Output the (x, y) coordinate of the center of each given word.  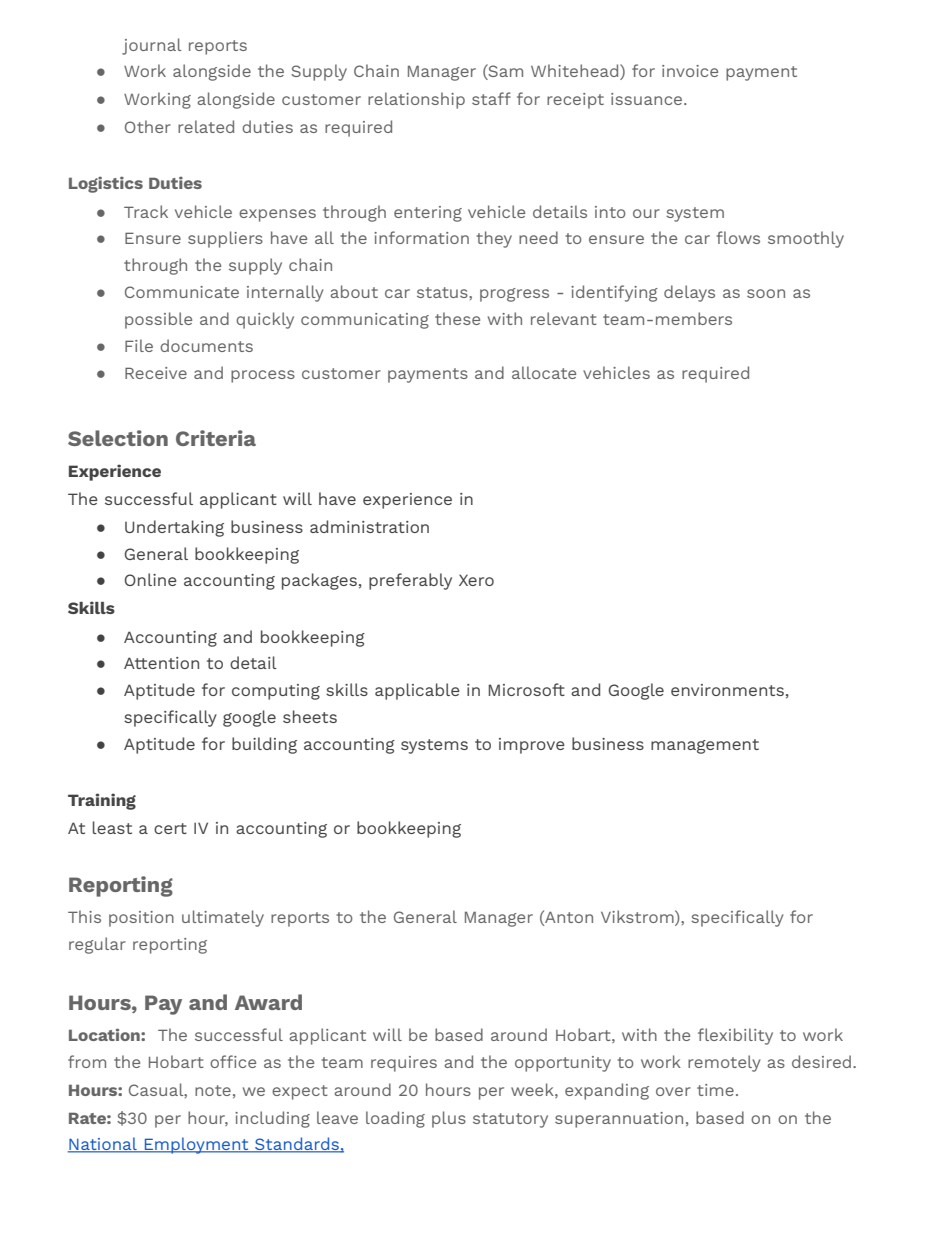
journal (152, 46)
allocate (544, 372)
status (443, 292)
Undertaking (174, 528)
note (213, 1090)
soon (766, 293)
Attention (161, 663)
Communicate (182, 292)
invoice (690, 71)
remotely (724, 1063)
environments (727, 690)
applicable (417, 691)
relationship (416, 100)
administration (369, 526)
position (141, 919)
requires (404, 1064)
